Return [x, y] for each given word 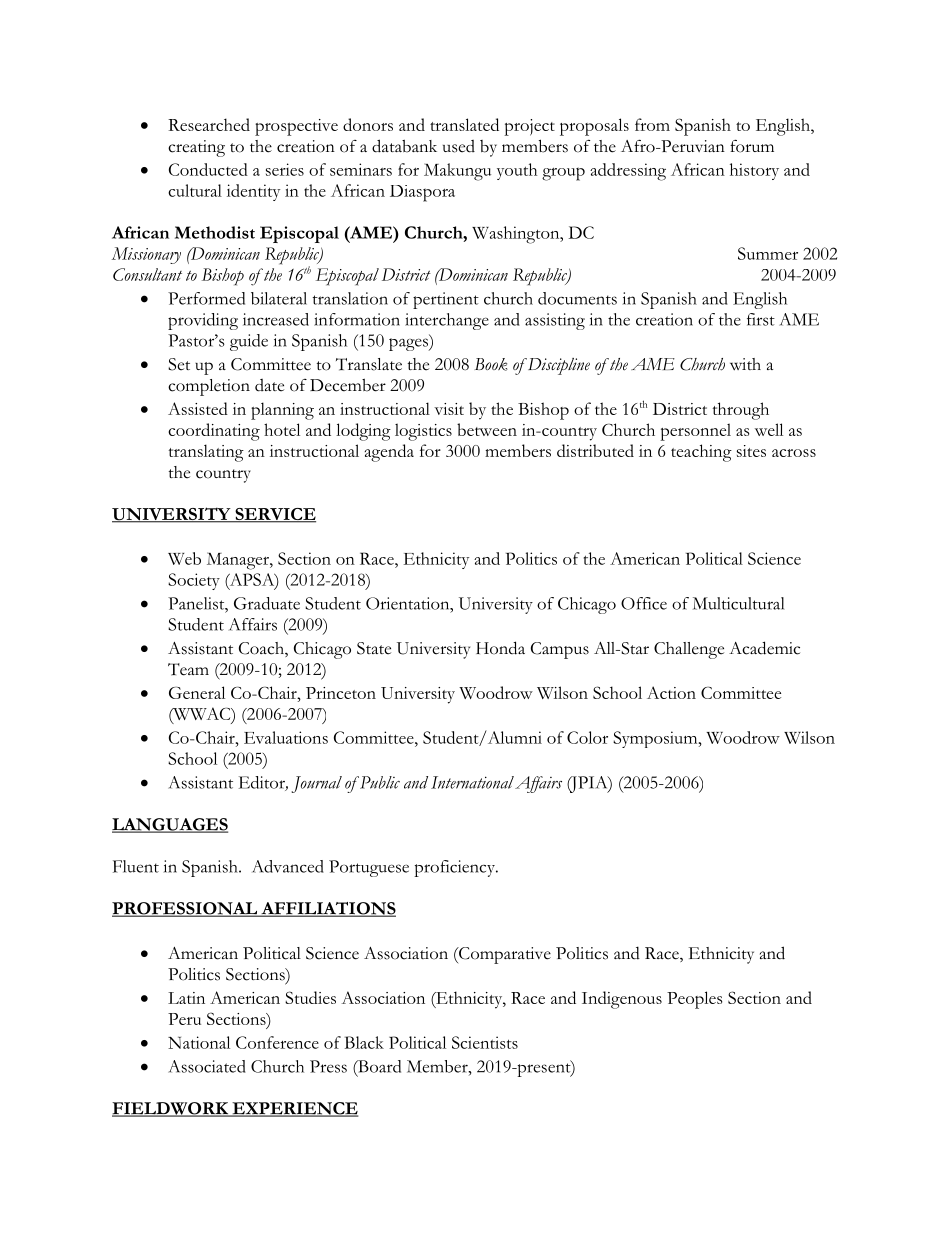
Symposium [656, 739]
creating [196, 148]
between [487, 429]
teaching [701, 453]
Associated [207, 1066]
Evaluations [286, 737]
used [459, 146]
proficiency [455, 868]
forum [752, 146]
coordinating [214, 432]
